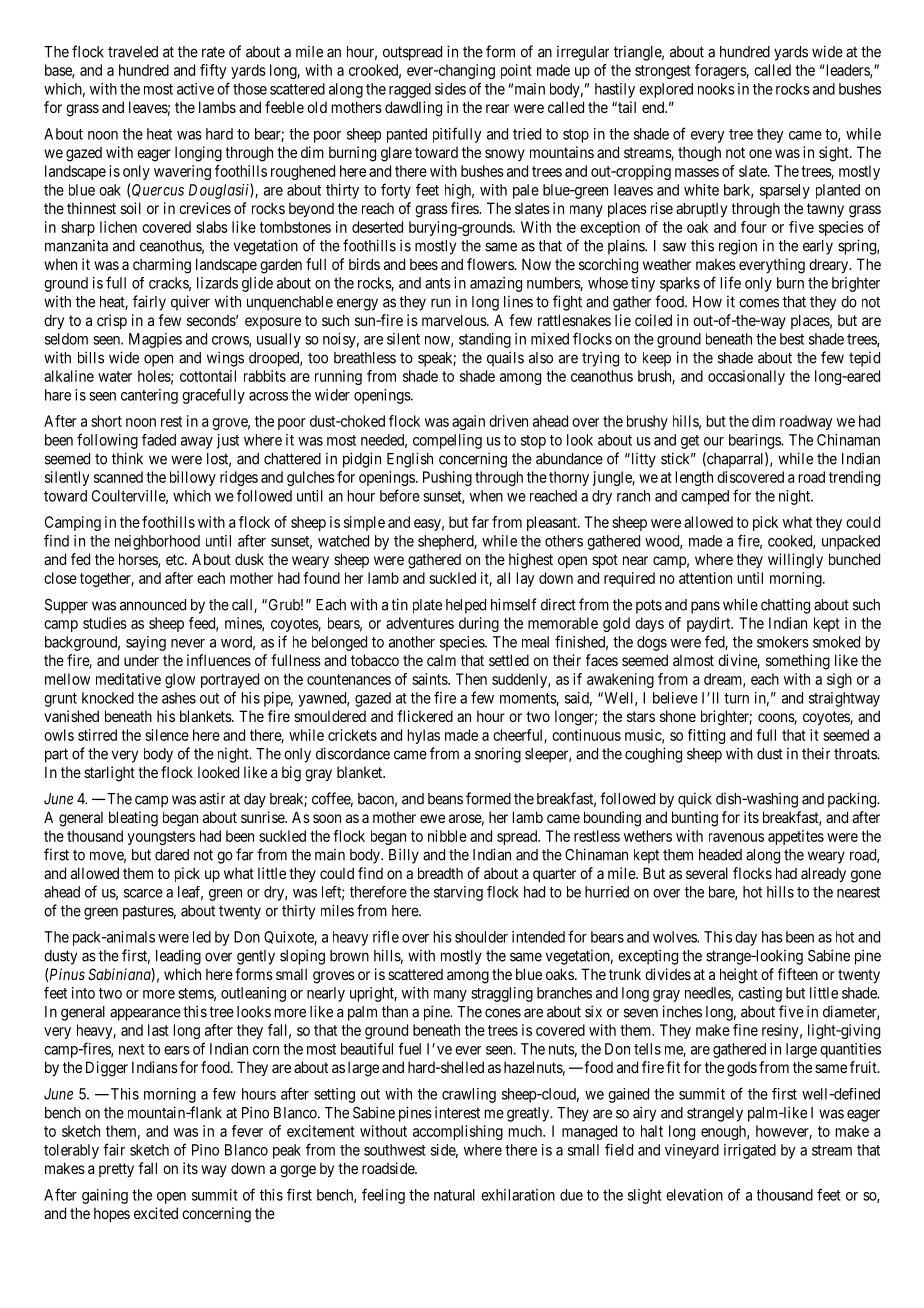 This screenshot has height=1308, width=924. What do you see at coordinates (410, 90) in the screenshot?
I see `ragged` at bounding box center [410, 90].
